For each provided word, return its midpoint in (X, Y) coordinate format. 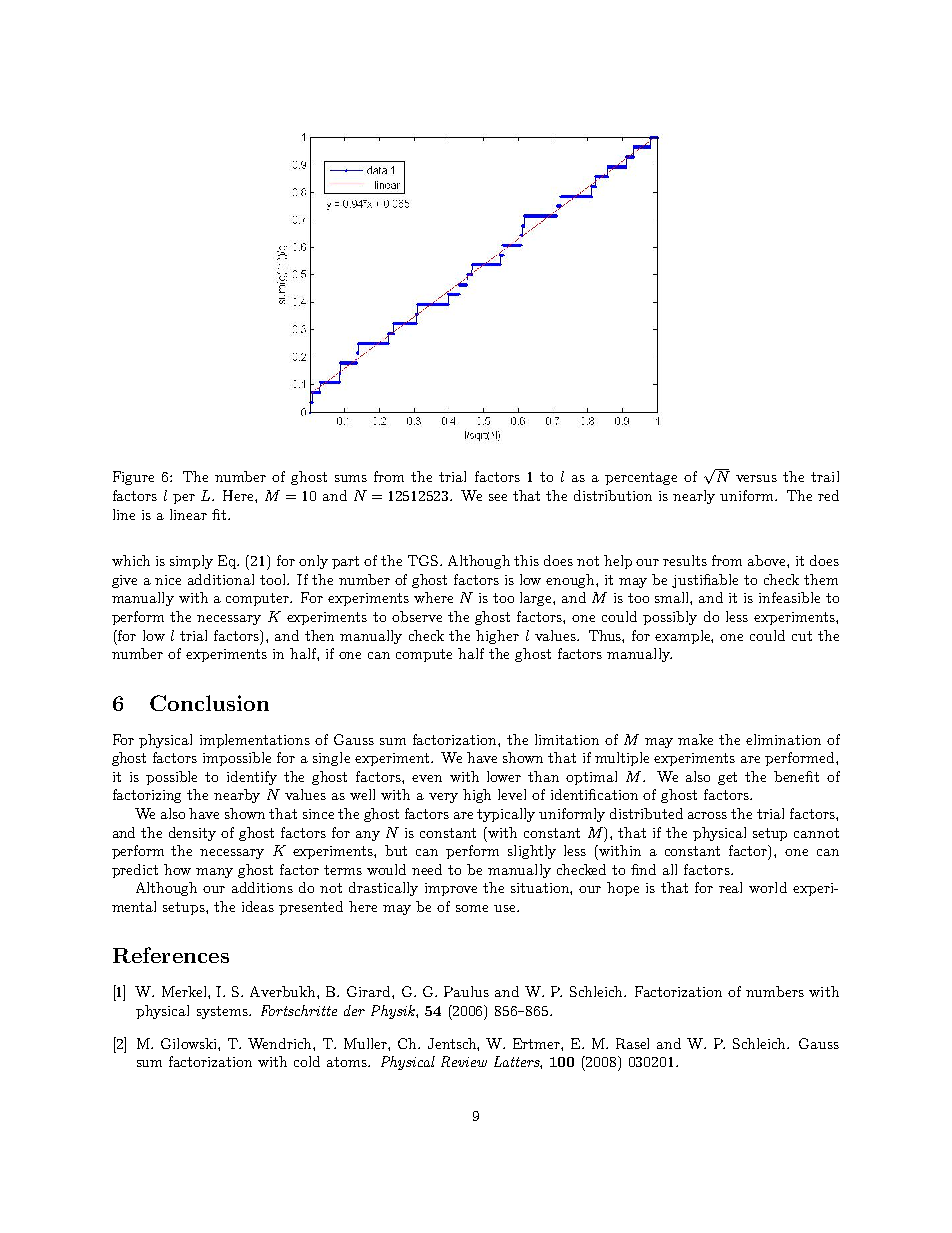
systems (223, 1012)
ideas (258, 906)
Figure (133, 478)
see (498, 497)
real (730, 887)
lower (504, 776)
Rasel (632, 1043)
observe (417, 616)
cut (802, 636)
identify (252, 778)
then (319, 635)
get (727, 778)
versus (756, 478)
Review (464, 1061)
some (472, 908)
